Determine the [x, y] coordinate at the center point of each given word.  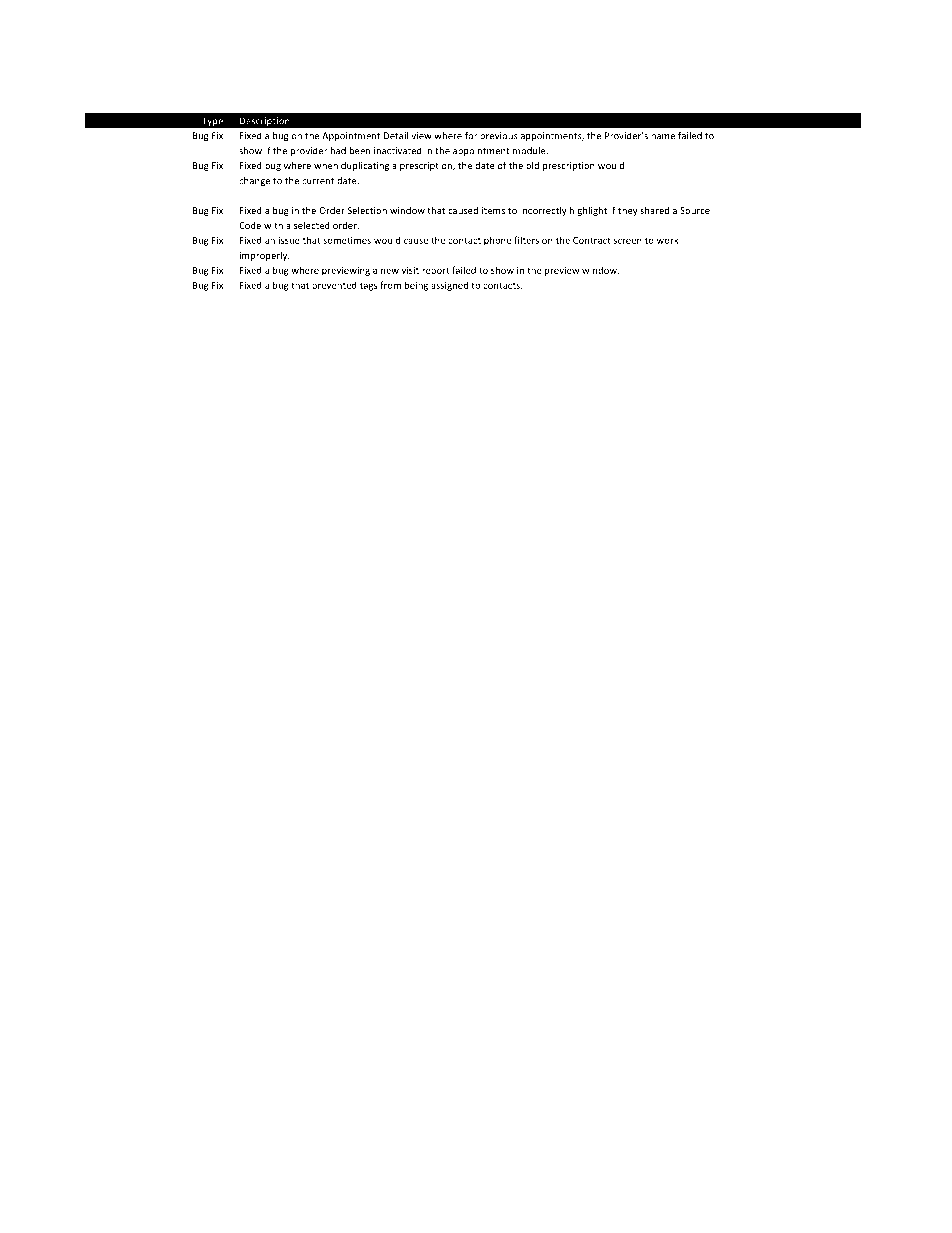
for [471, 136]
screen [628, 241]
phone [497, 241]
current [318, 181]
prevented [334, 286]
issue [289, 240]
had [338, 151]
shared [654, 210]
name [663, 137]
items [493, 210]
